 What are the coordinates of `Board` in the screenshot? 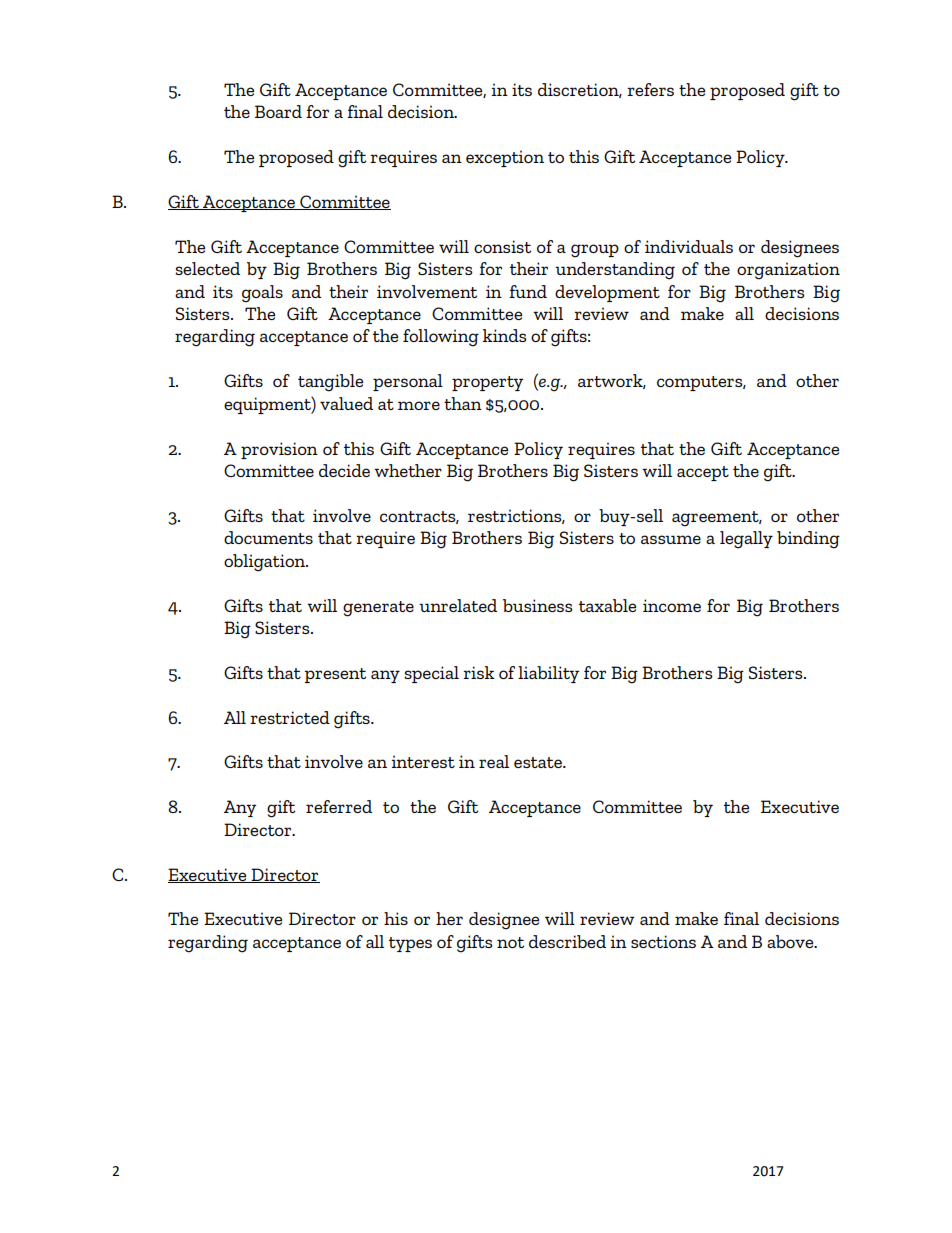 It's located at (278, 111).
